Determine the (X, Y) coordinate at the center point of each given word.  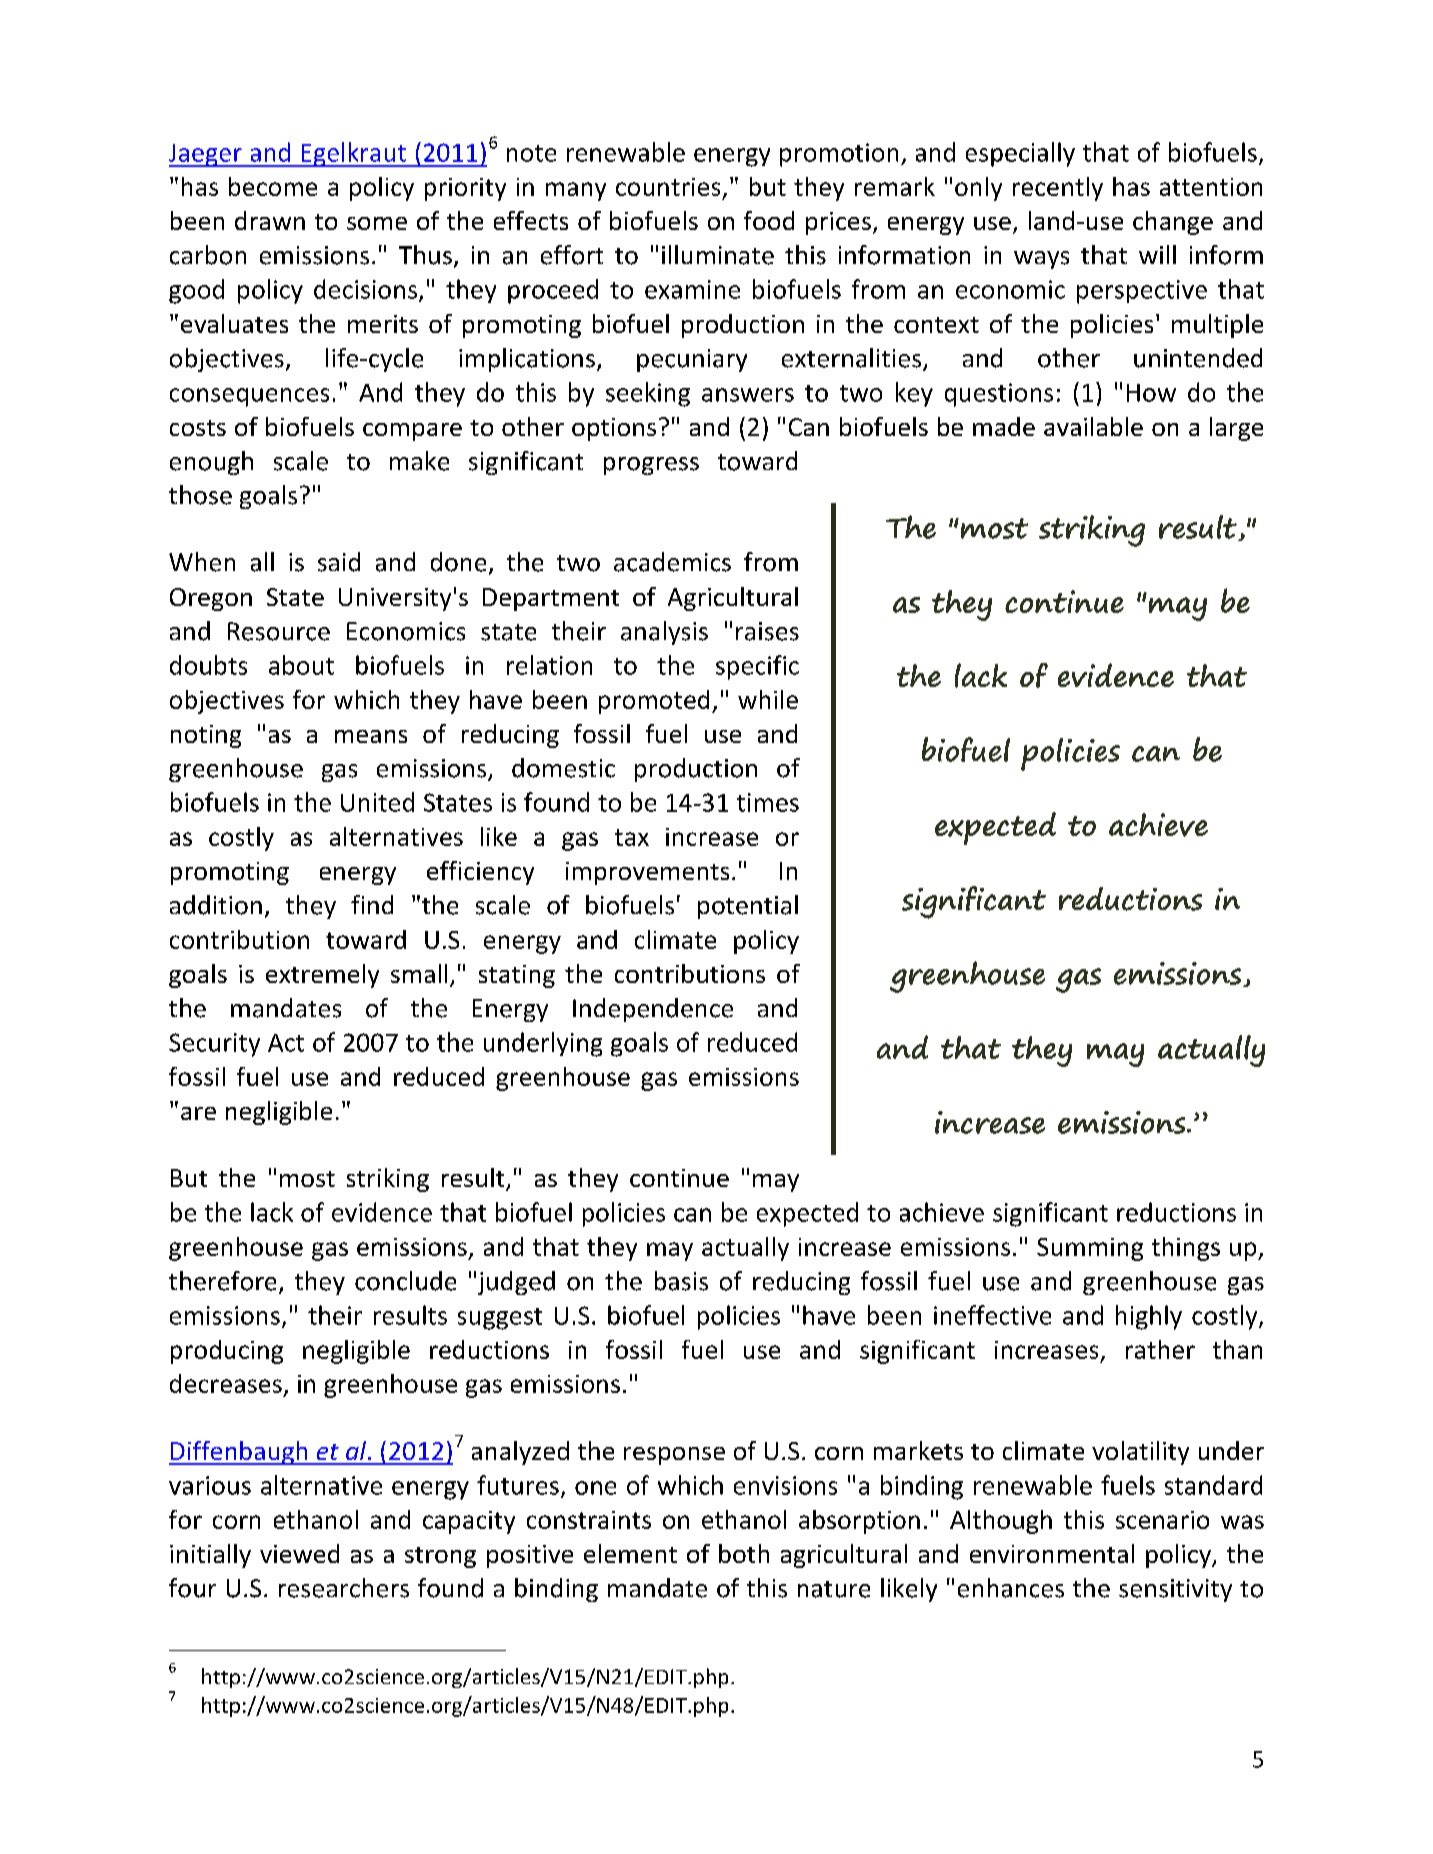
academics (672, 562)
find (372, 904)
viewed (299, 1553)
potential (748, 907)
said (339, 562)
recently (1058, 189)
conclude (405, 1281)
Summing (1090, 1249)
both (744, 1553)
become (273, 186)
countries (668, 187)
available (1093, 426)
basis (681, 1281)
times (768, 802)
